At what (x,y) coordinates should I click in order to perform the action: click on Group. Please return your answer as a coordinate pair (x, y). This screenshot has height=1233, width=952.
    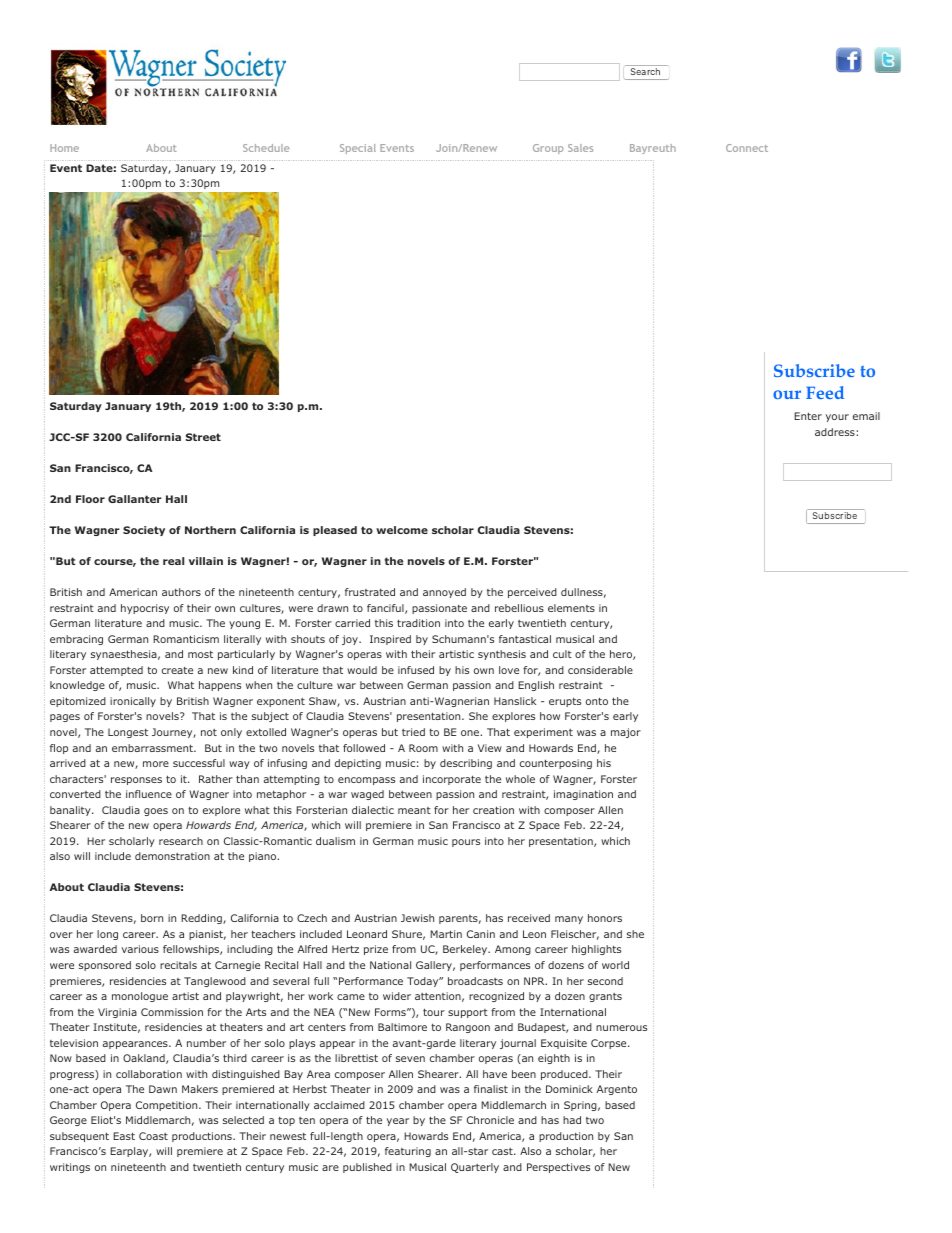
    Looking at the image, I should click on (548, 149).
